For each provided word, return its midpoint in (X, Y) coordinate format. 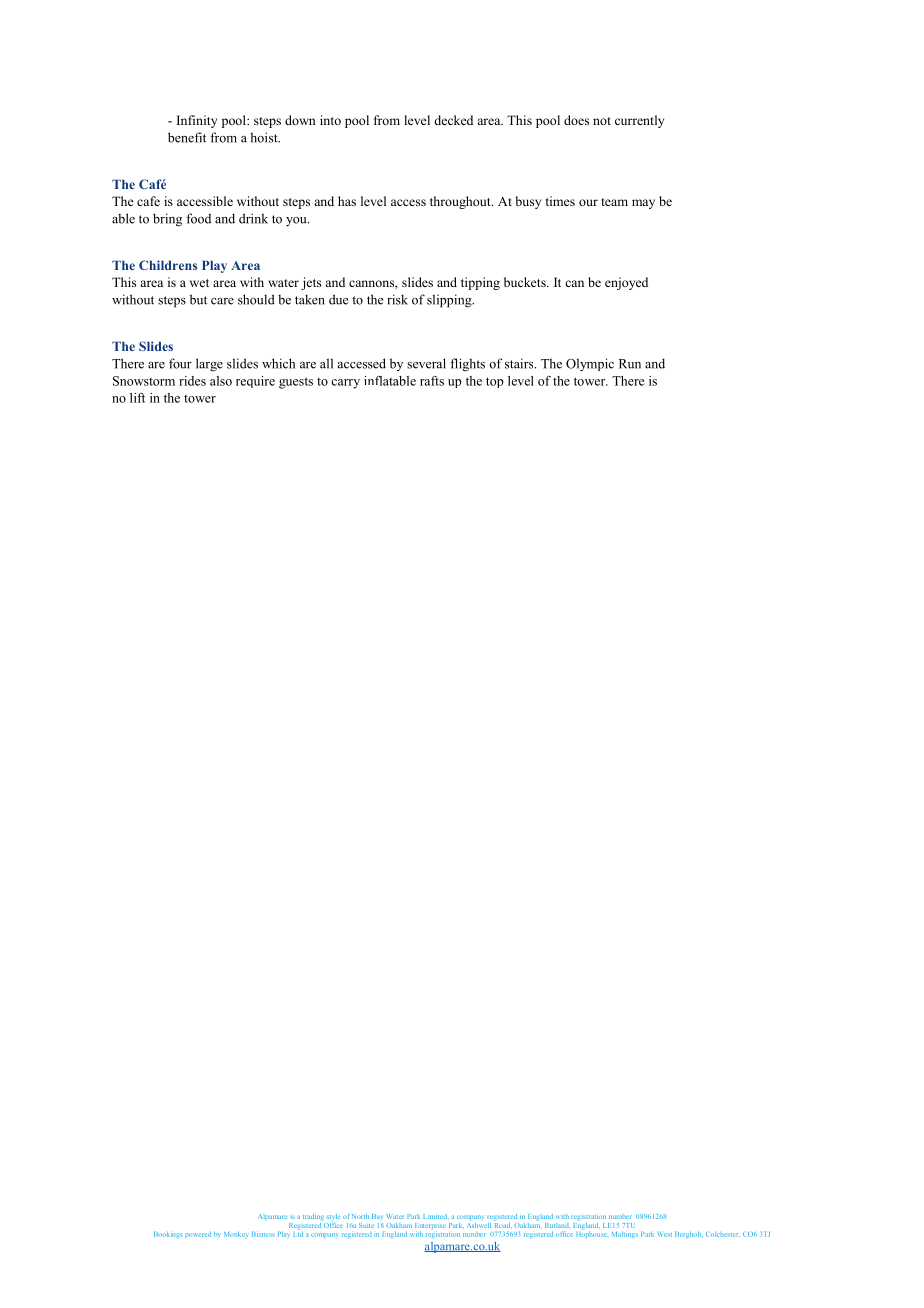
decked (453, 120)
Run (630, 364)
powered (198, 1234)
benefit (187, 137)
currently (639, 121)
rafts (432, 381)
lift (137, 398)
